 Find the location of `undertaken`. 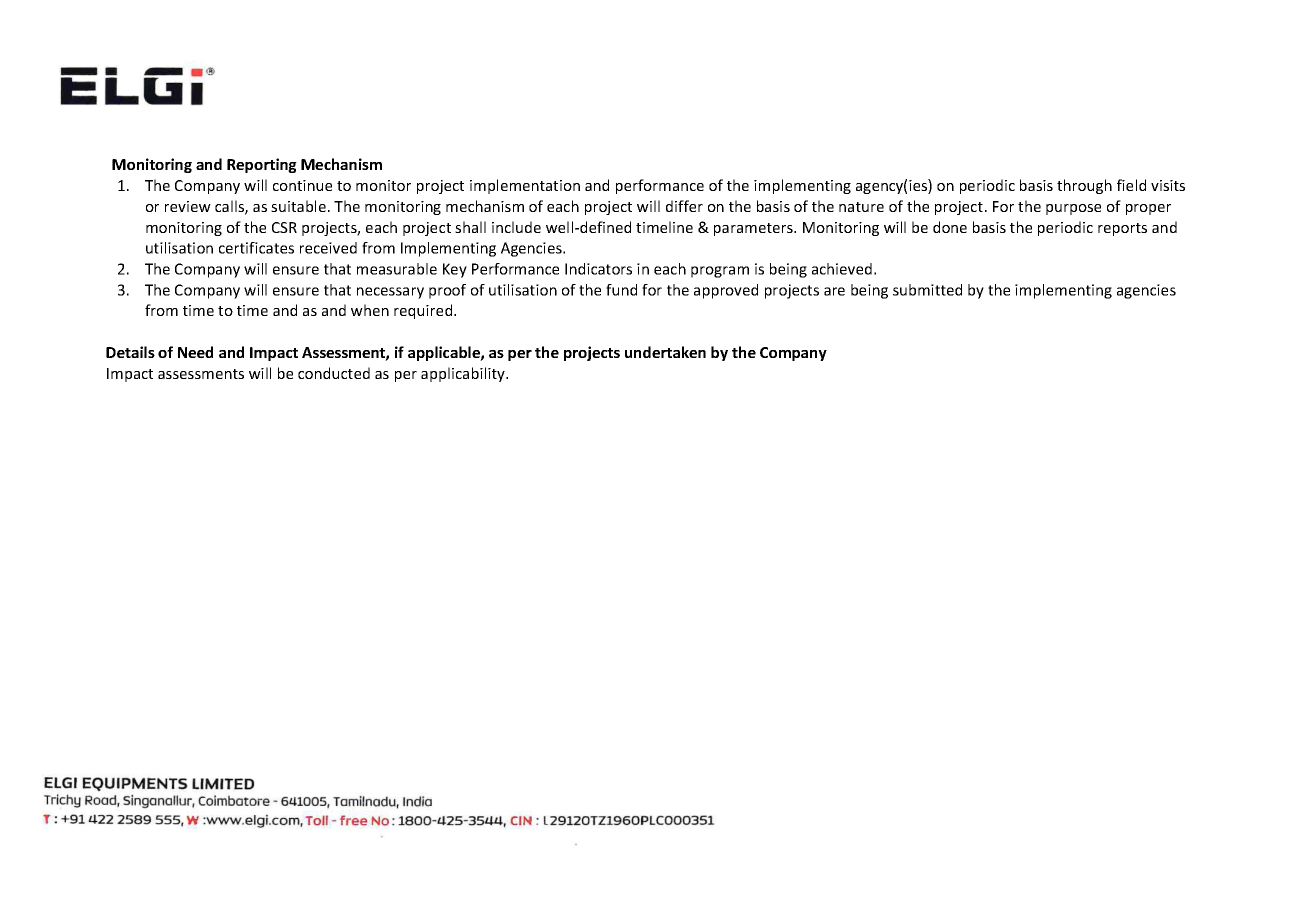

undertaken is located at coordinates (665, 352).
